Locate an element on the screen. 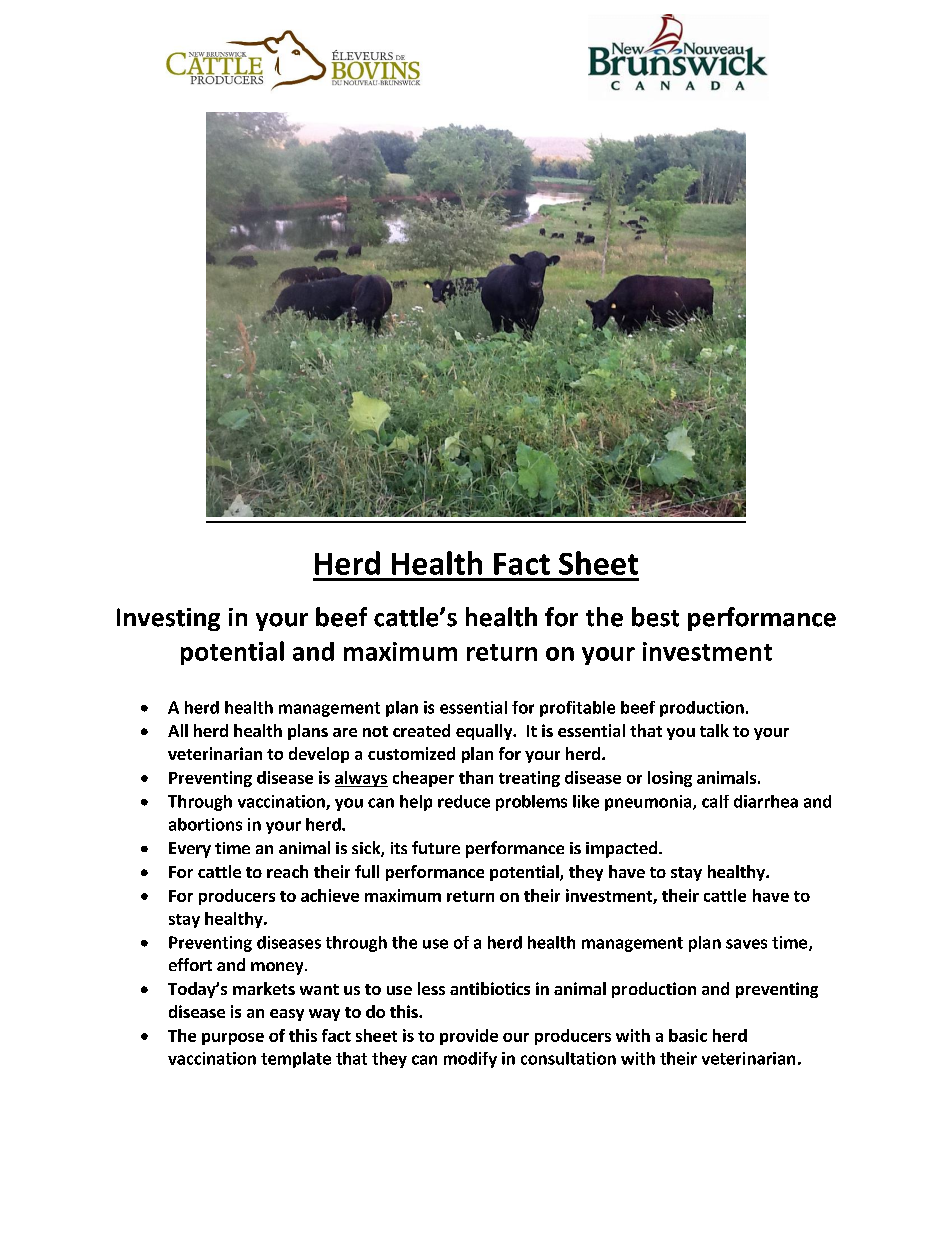 This screenshot has height=1233, width=952. Investing is located at coordinates (168, 619).
